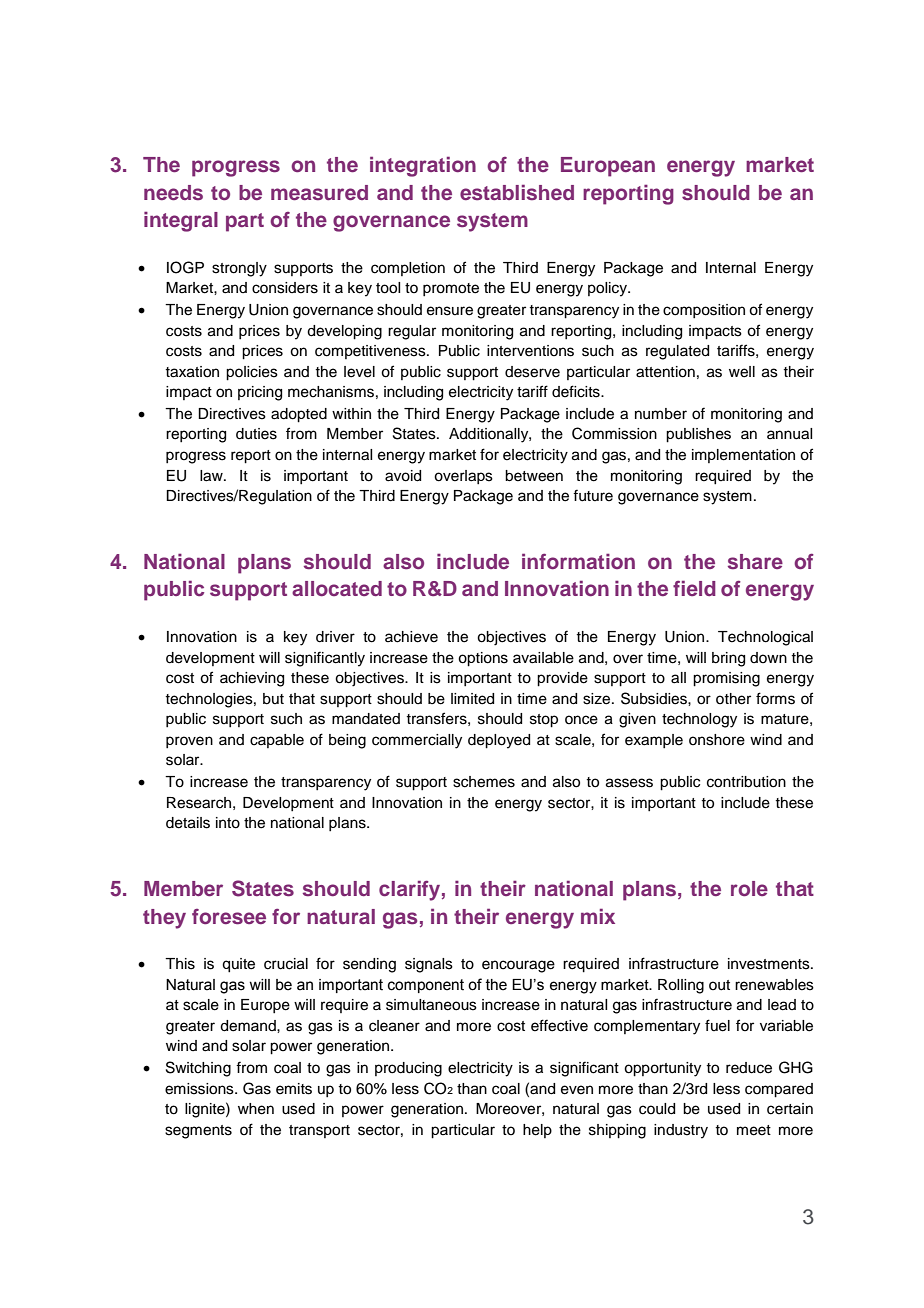 This screenshot has height=1308, width=924. I want to click on role, so click(749, 888).
